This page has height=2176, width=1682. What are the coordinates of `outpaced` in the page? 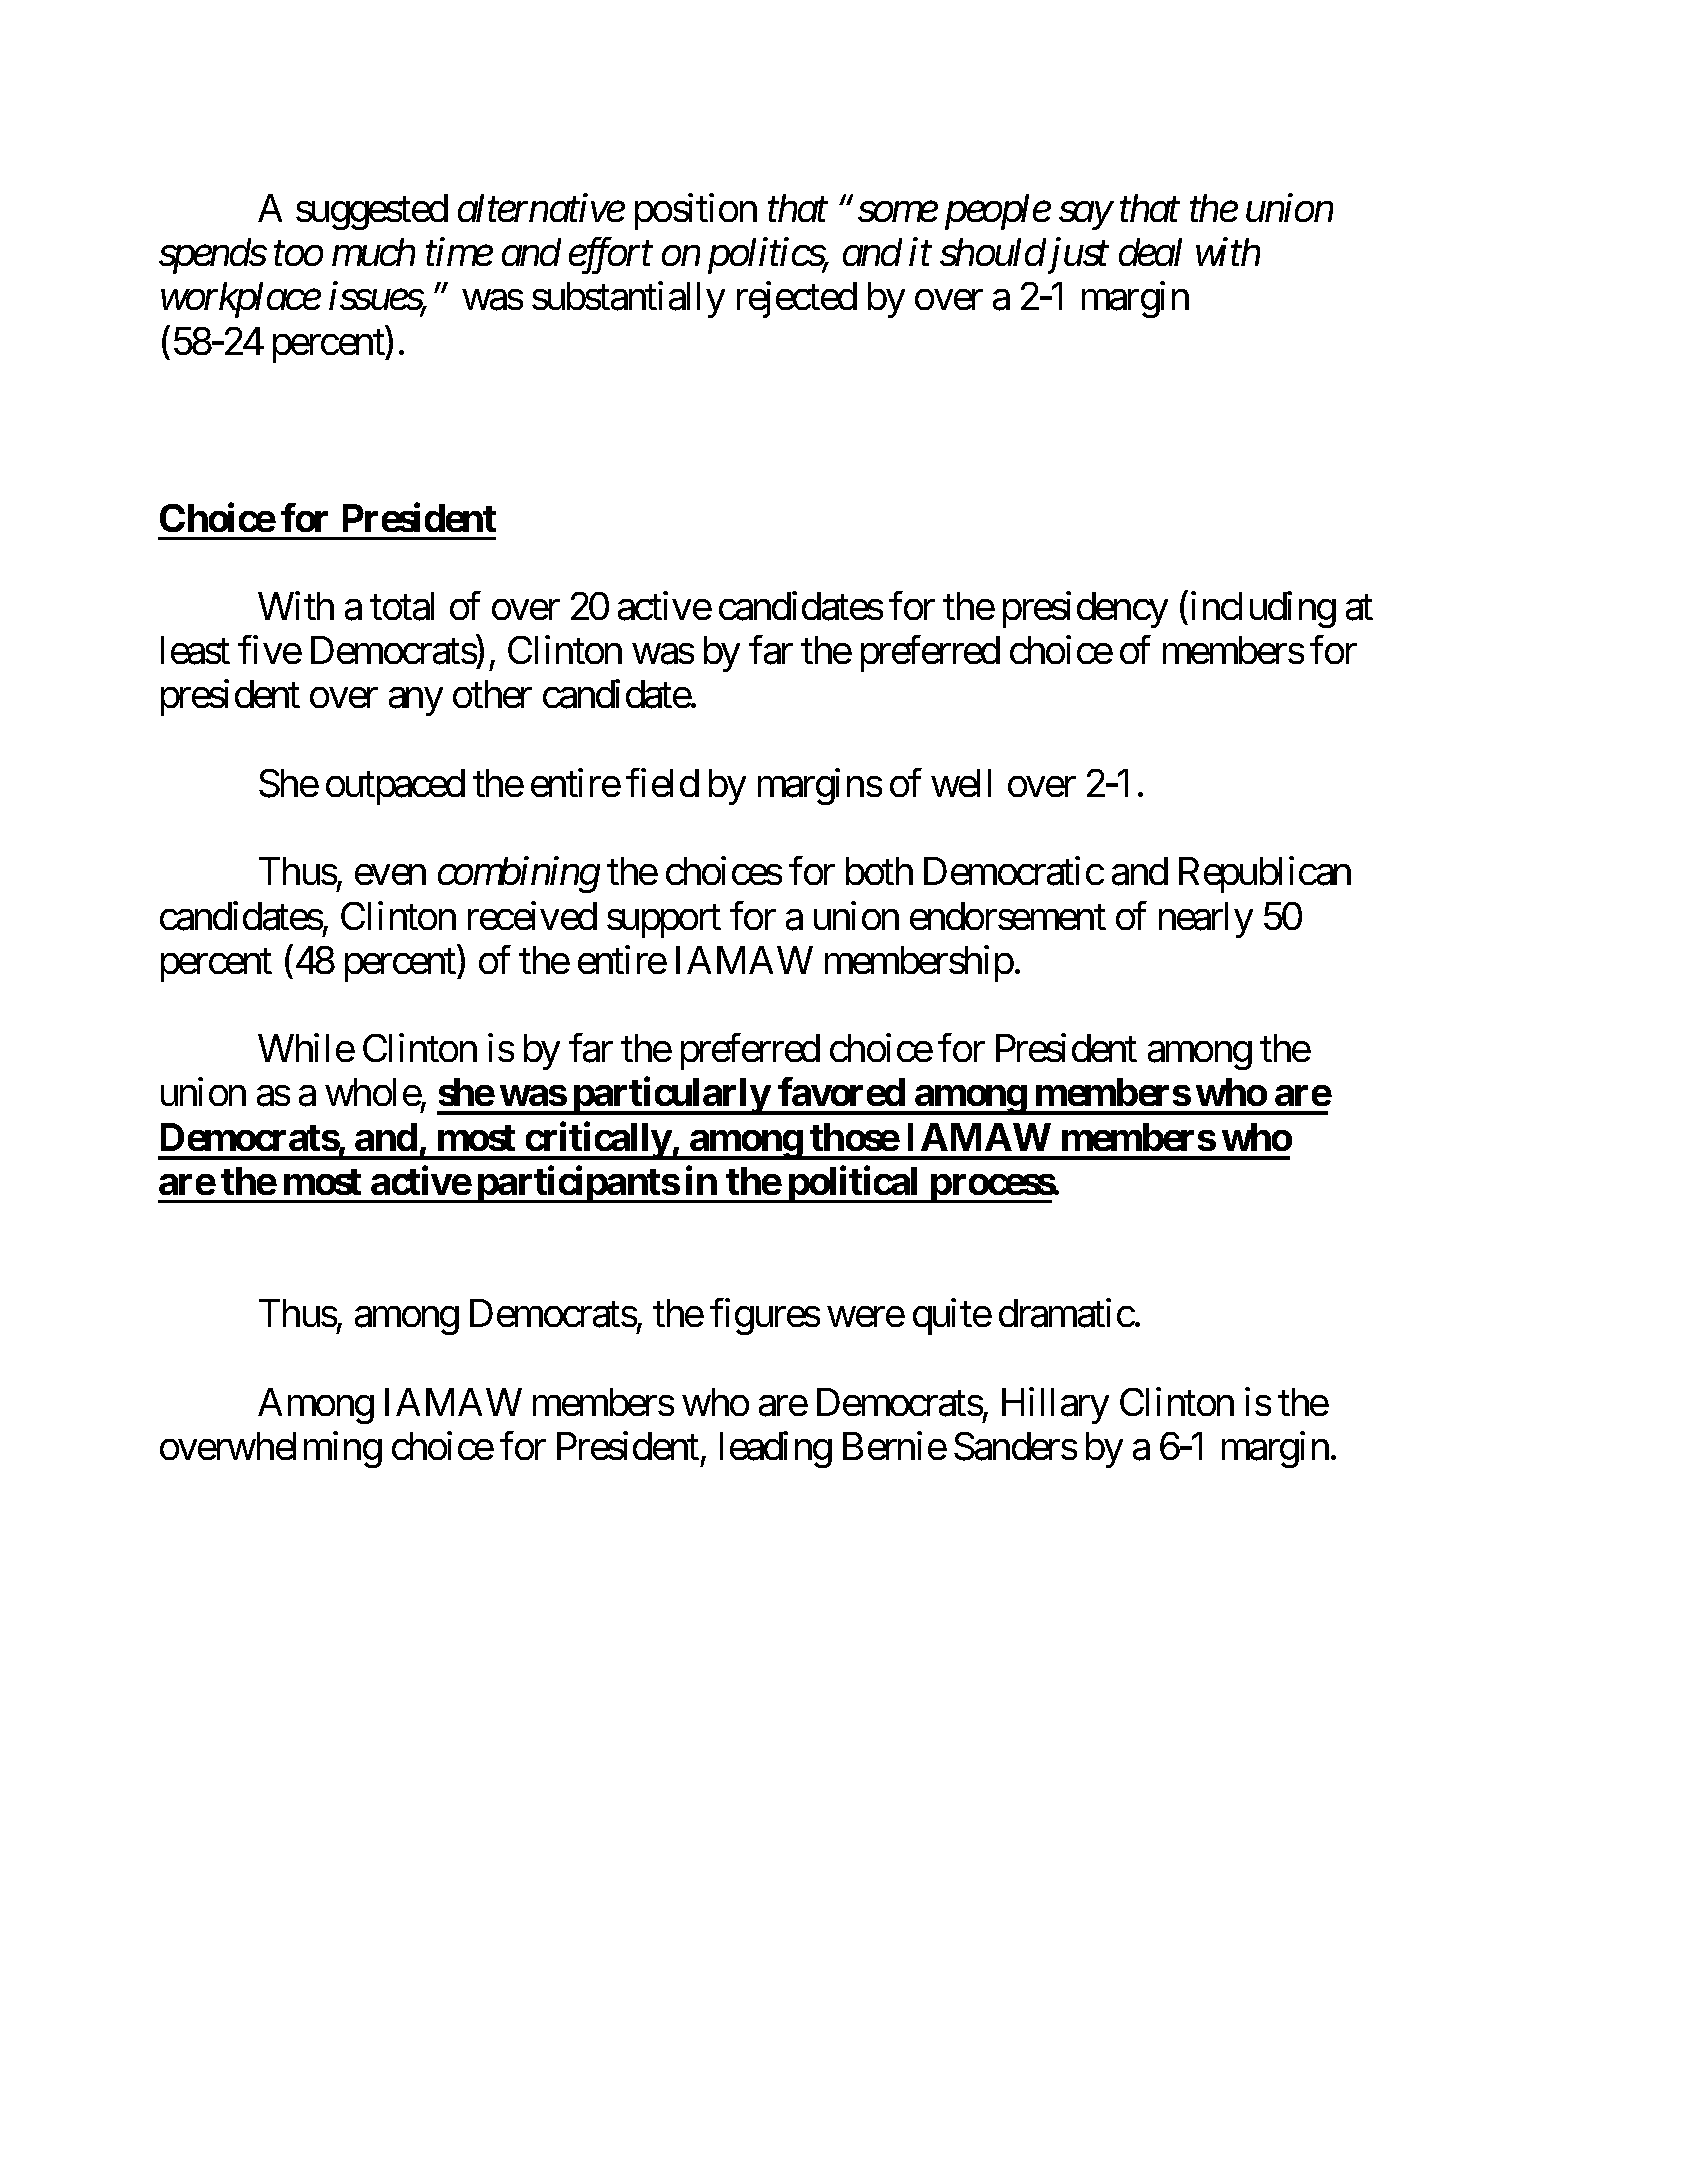 It's located at (395, 787).
